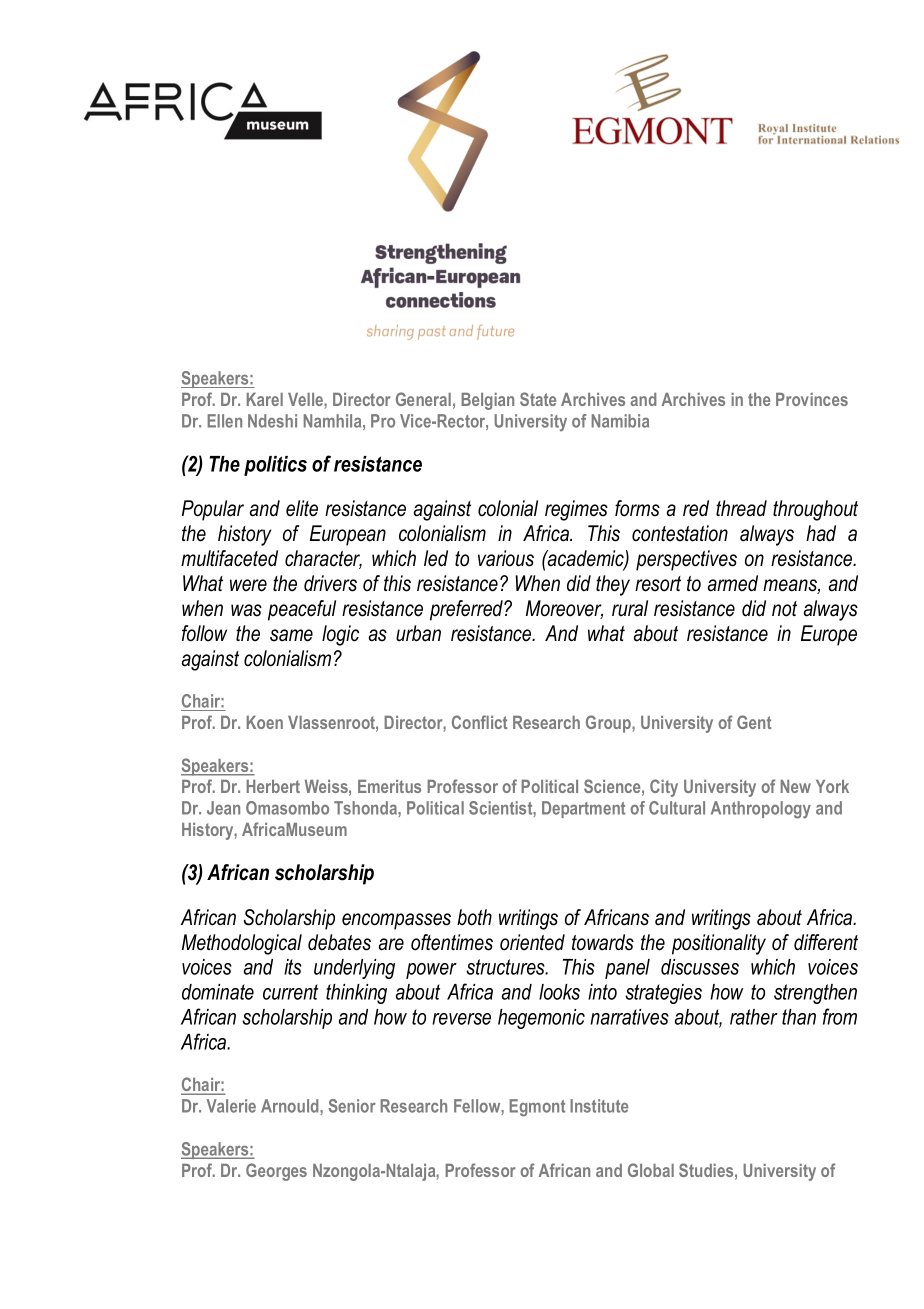 Image resolution: width=924 pixels, height=1309 pixels. What do you see at coordinates (541, 1019) in the screenshot?
I see `hegemonic` at bounding box center [541, 1019].
